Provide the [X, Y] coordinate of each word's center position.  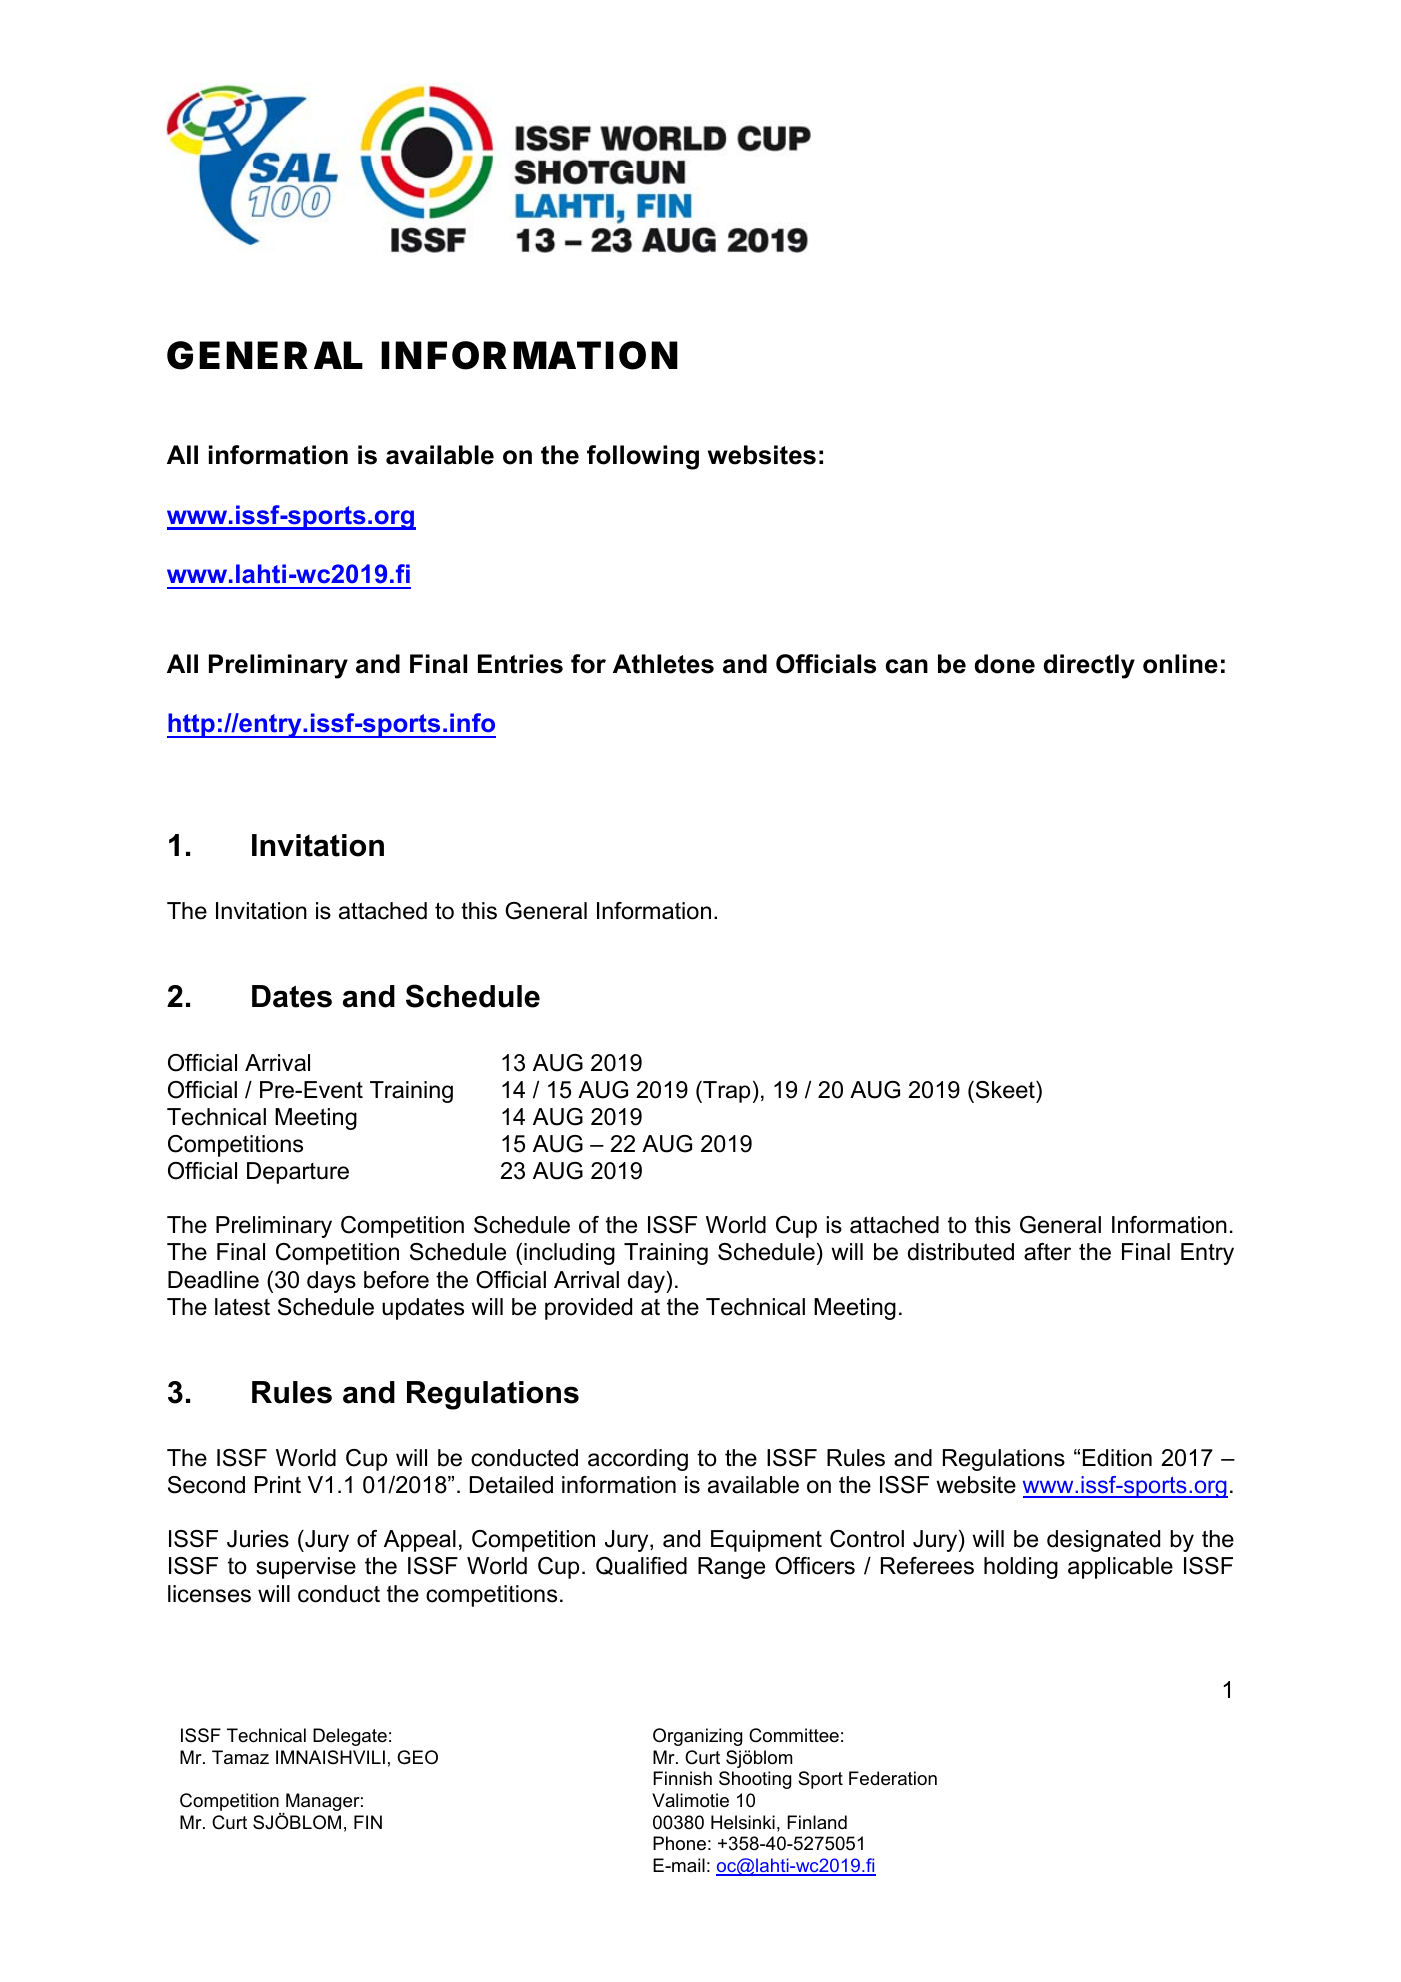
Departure [298, 1173]
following [643, 457]
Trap [725, 1092]
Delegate [350, 1737]
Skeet [1006, 1090]
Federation [893, 1778]
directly [1089, 666]
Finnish [682, 1778]
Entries [520, 664]
